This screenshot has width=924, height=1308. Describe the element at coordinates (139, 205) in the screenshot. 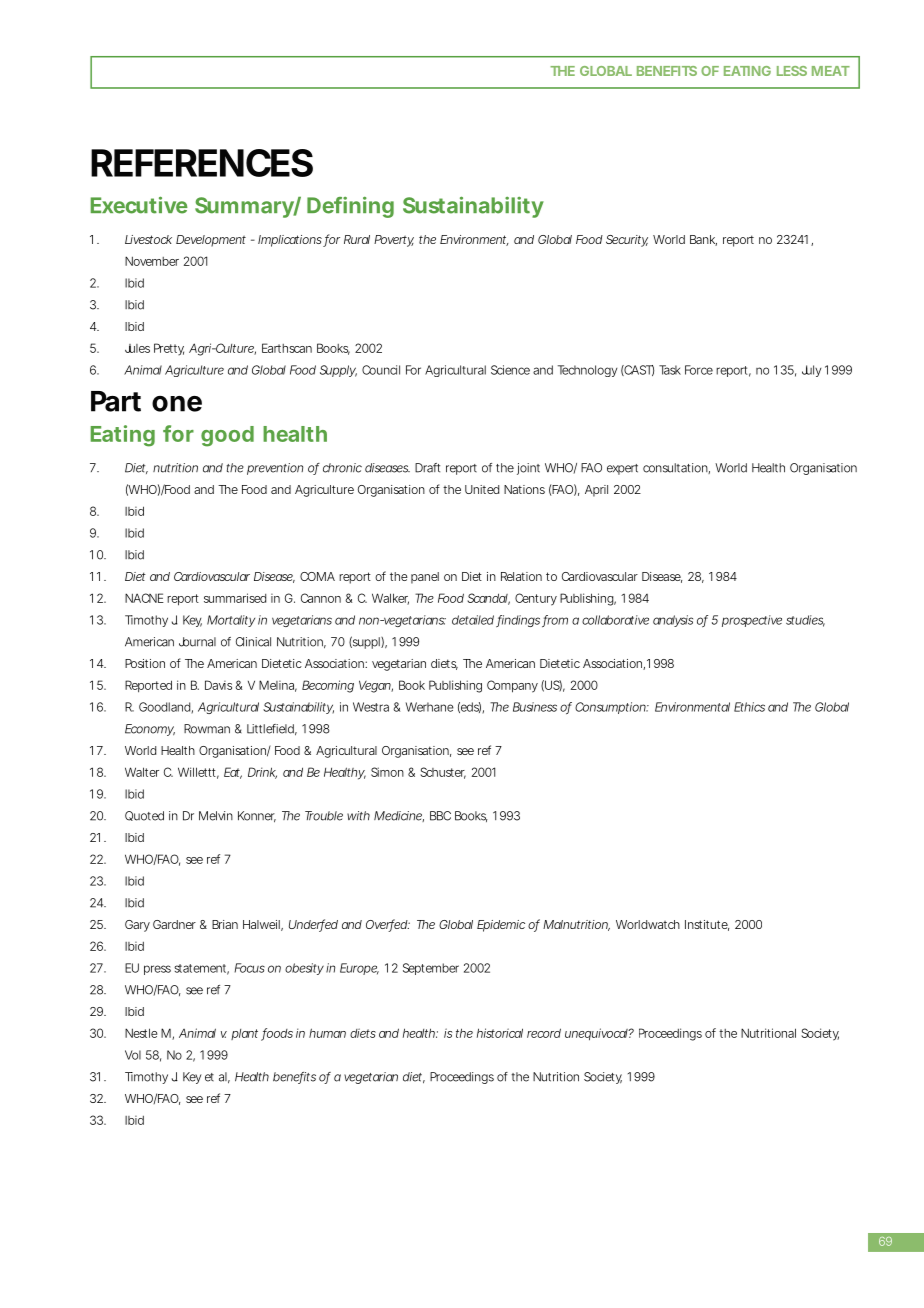

I see `Executive` at that location.
